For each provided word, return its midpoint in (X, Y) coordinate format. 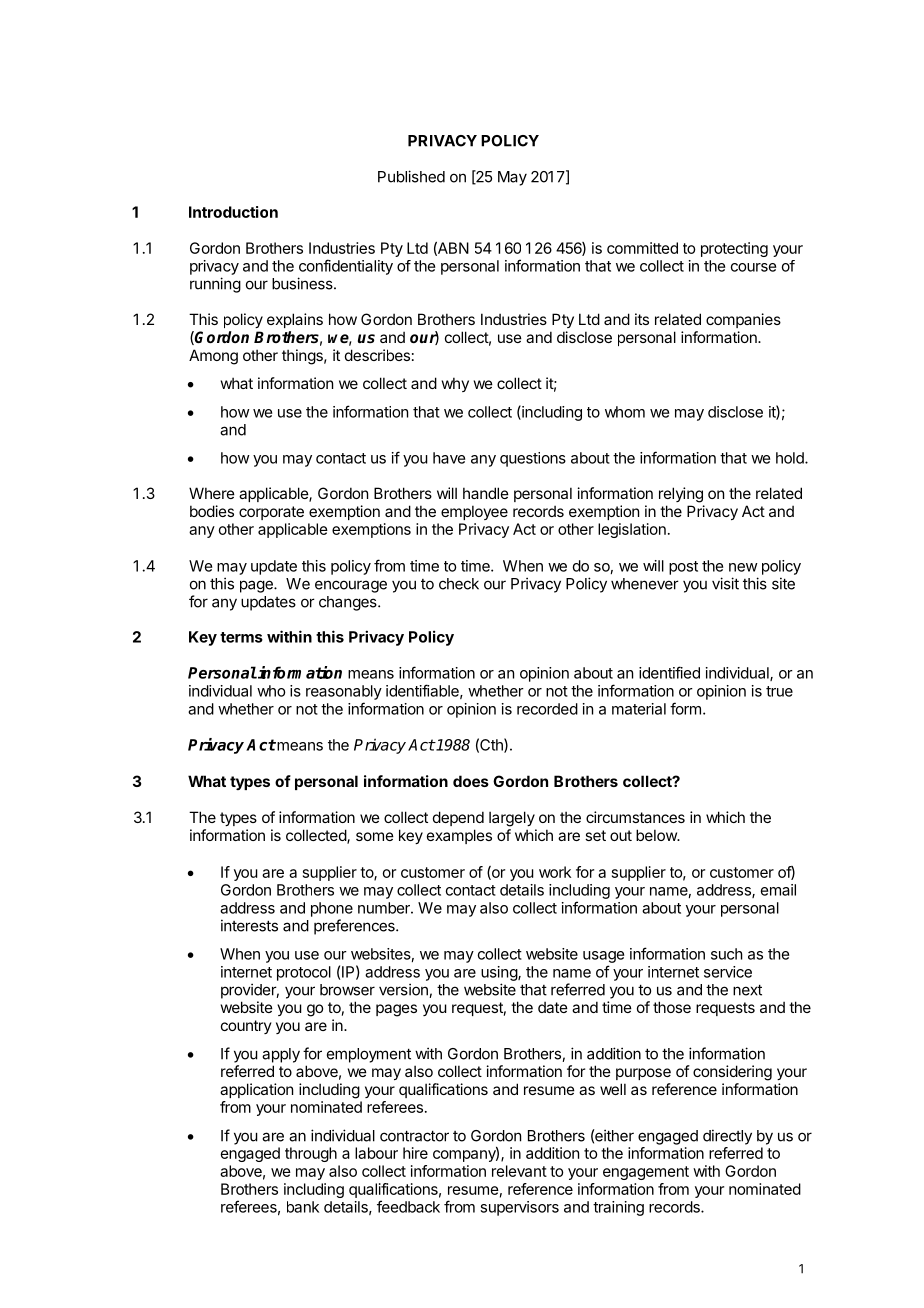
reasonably (344, 692)
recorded (547, 709)
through (311, 1154)
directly (727, 1137)
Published (411, 176)
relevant (519, 1171)
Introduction (233, 212)
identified (669, 672)
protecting (734, 249)
